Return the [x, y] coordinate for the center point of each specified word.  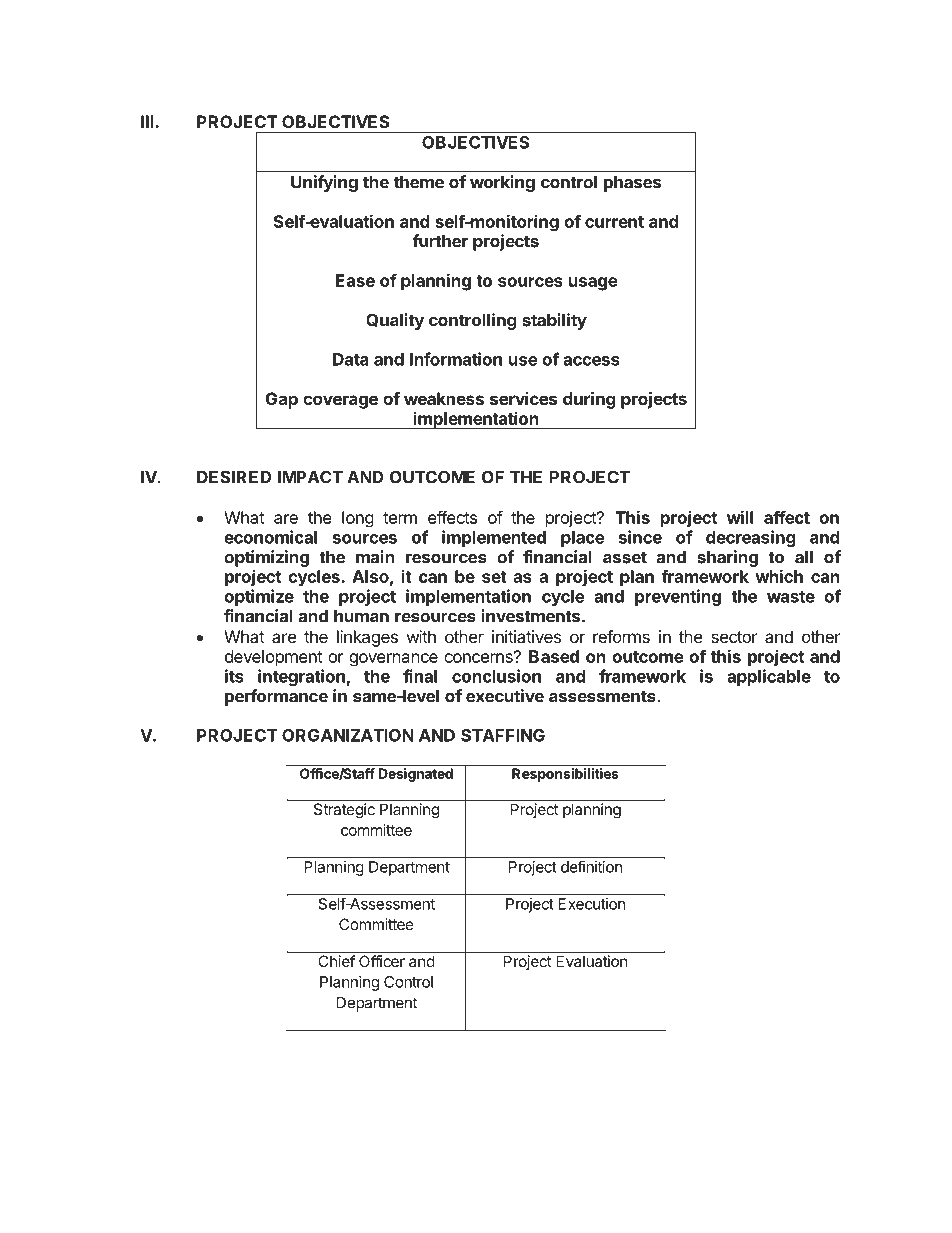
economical [270, 537]
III [148, 121]
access [591, 361]
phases [632, 184]
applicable [769, 677]
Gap [282, 400]
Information [456, 359]
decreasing [751, 538]
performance [276, 697]
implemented [494, 538]
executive [505, 696]
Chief [336, 961]
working [502, 183]
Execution [591, 904]
